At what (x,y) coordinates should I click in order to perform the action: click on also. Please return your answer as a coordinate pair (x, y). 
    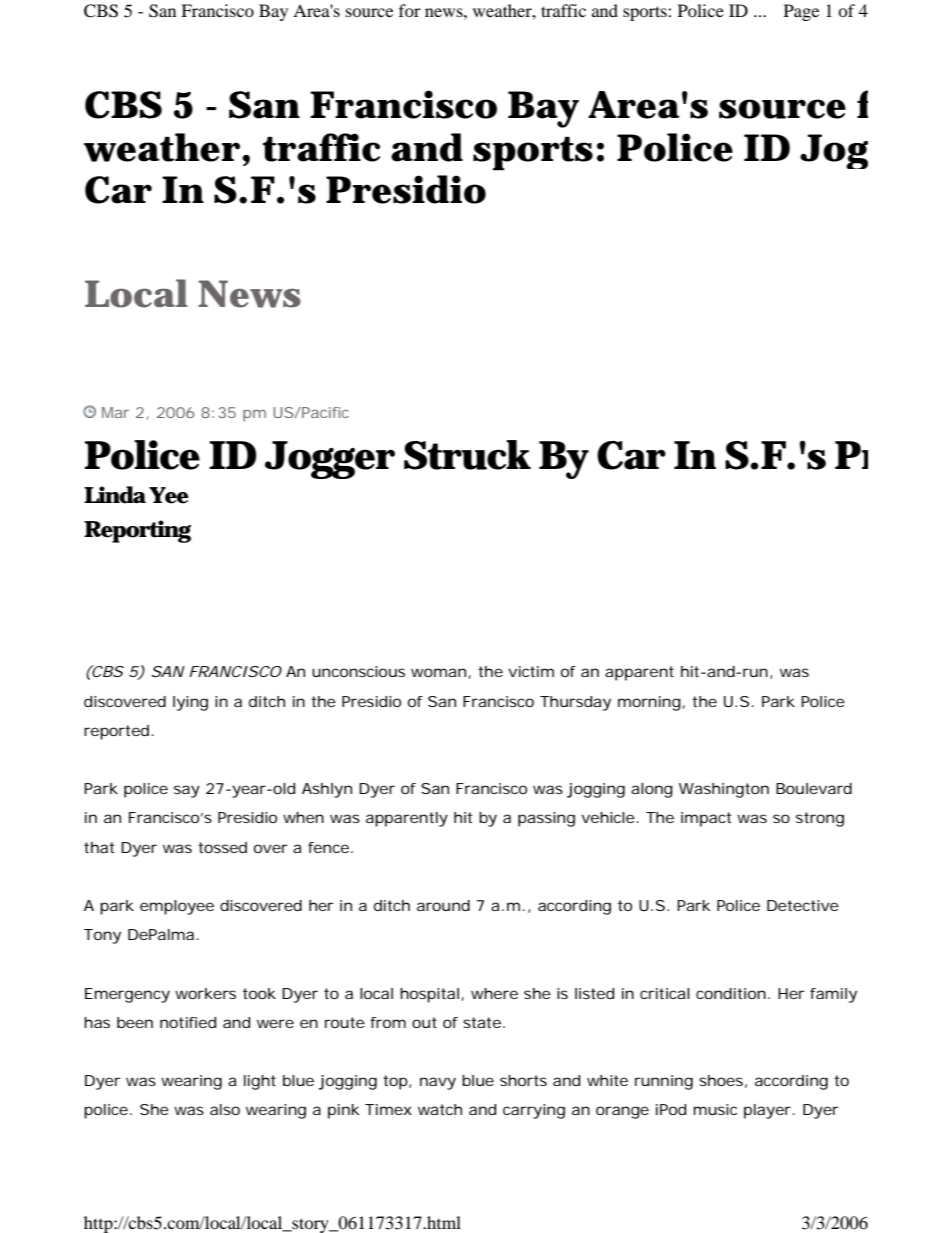
    Looking at the image, I should click on (225, 1109).
